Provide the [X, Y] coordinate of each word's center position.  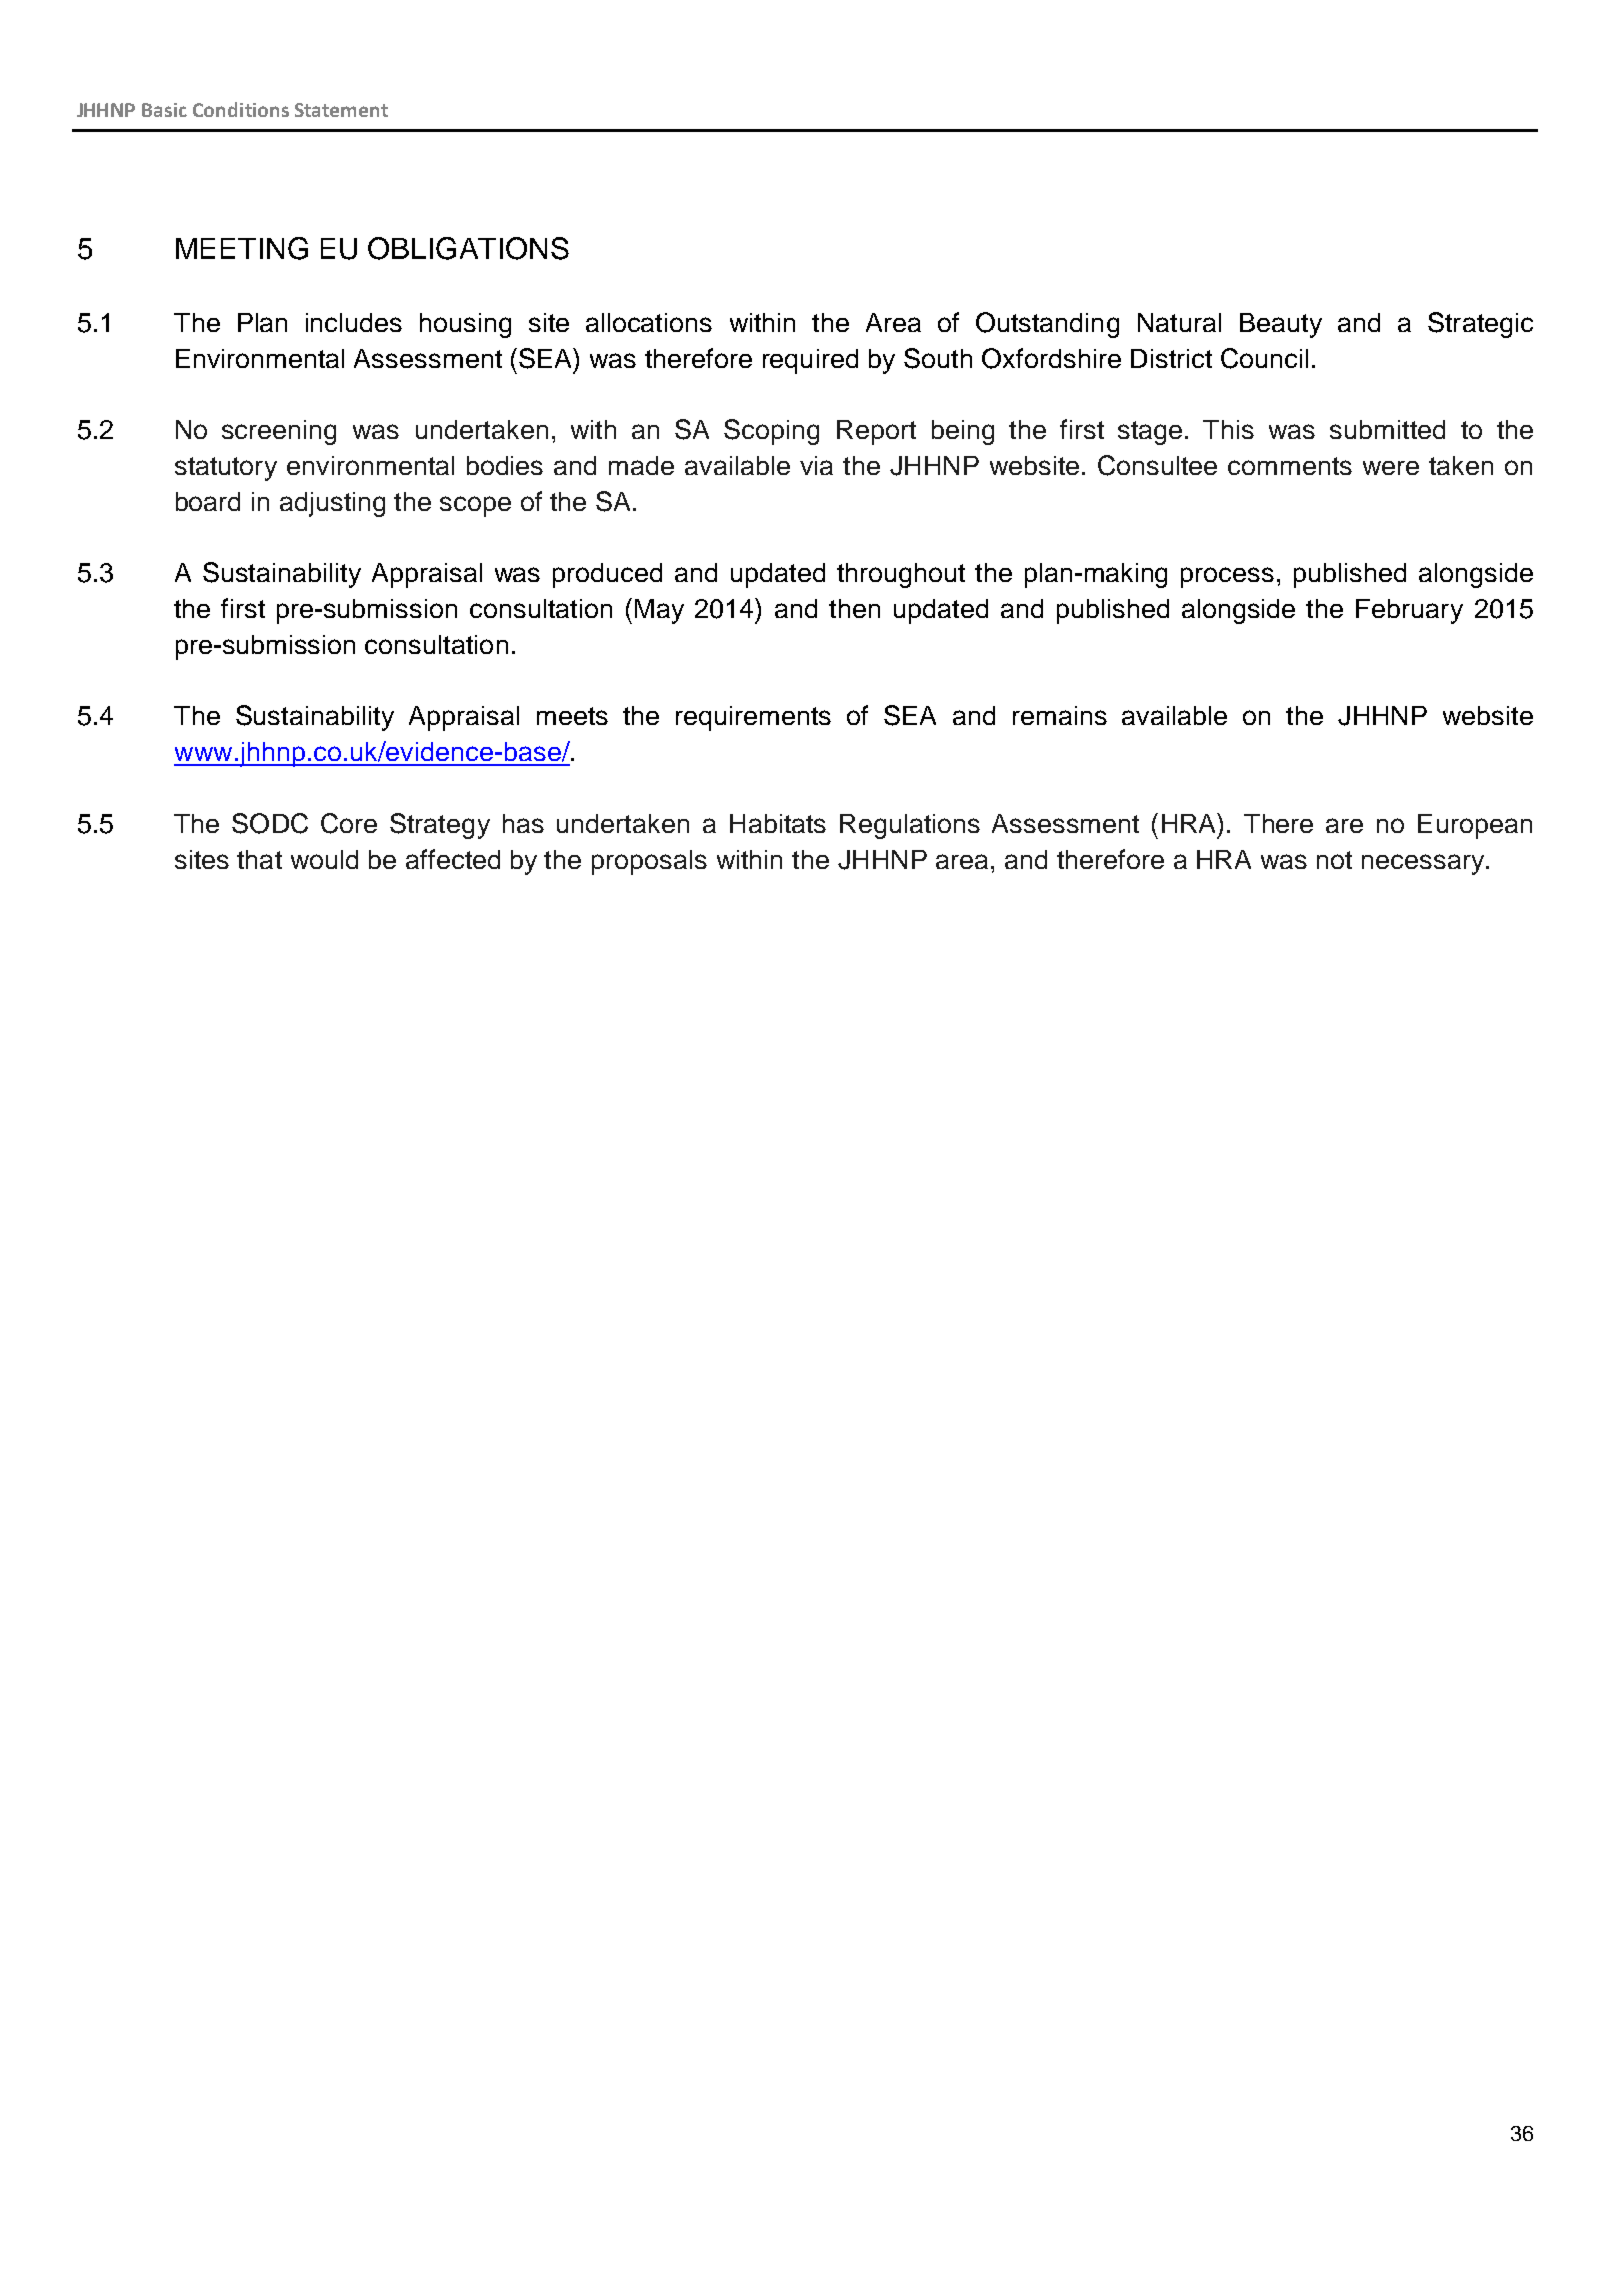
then [854, 608]
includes [354, 322]
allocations [649, 322]
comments [1290, 466]
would [324, 859]
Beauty [1281, 325]
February [1409, 611]
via [816, 465]
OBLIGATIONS [468, 248]
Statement [341, 110]
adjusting [332, 504]
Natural [1179, 322]
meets [572, 716]
